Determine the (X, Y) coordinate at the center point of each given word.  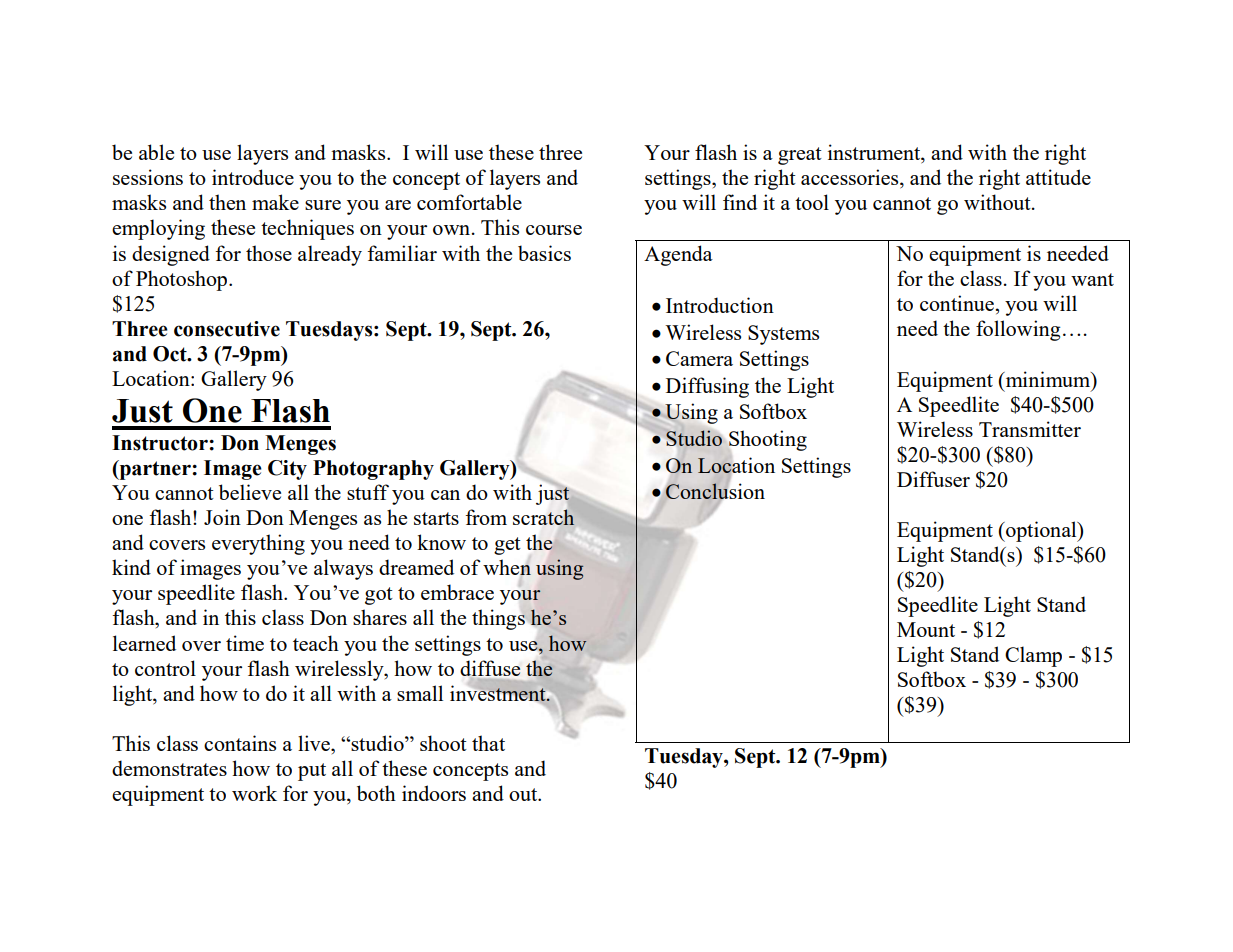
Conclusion (715, 491)
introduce (253, 177)
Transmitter (1030, 429)
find (740, 202)
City (287, 470)
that (488, 743)
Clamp (1033, 656)
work (254, 793)
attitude (1058, 177)
